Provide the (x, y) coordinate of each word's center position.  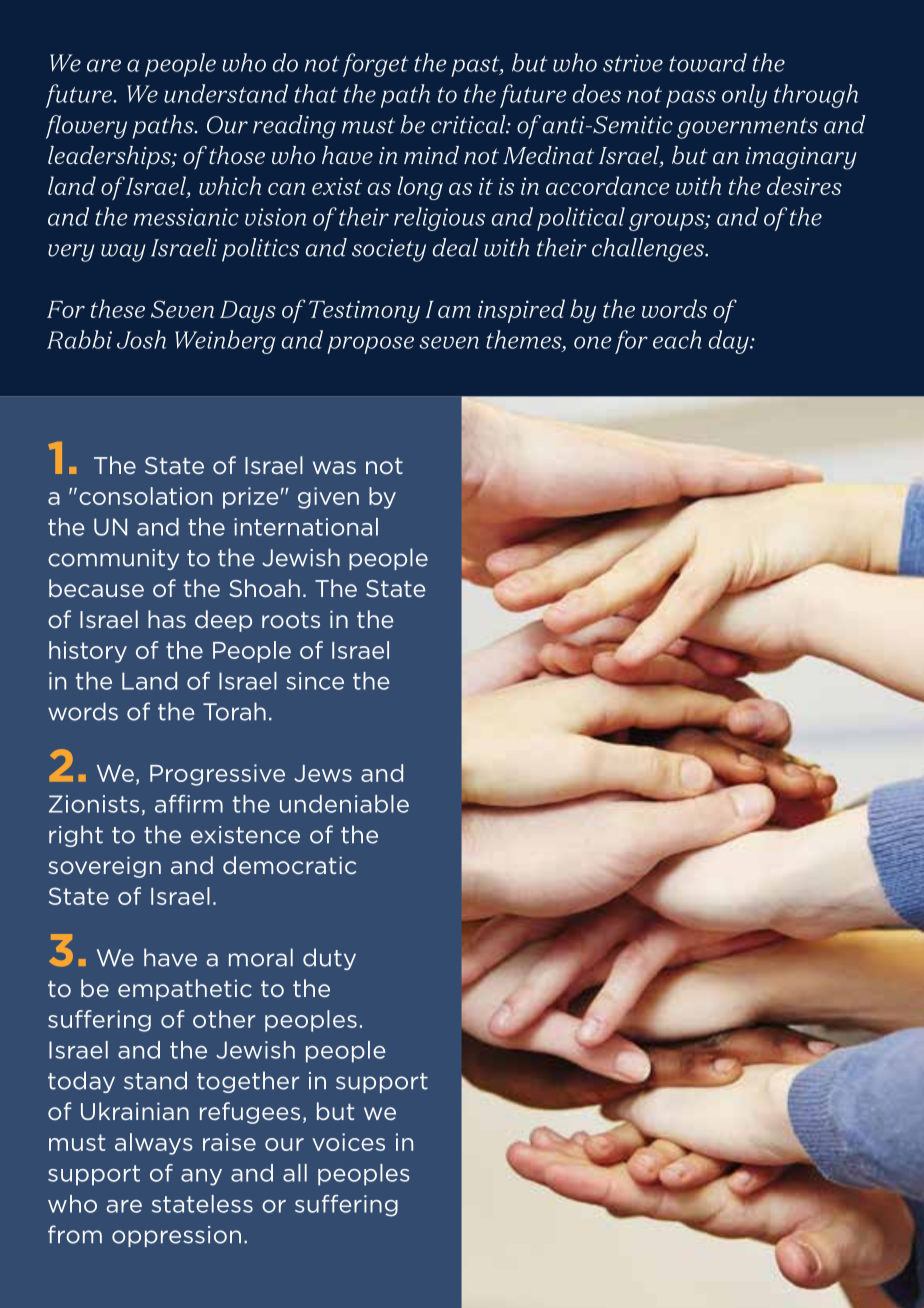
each (677, 339)
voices (348, 1142)
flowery (86, 127)
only (744, 96)
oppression (176, 1236)
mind (431, 155)
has (167, 619)
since (315, 681)
